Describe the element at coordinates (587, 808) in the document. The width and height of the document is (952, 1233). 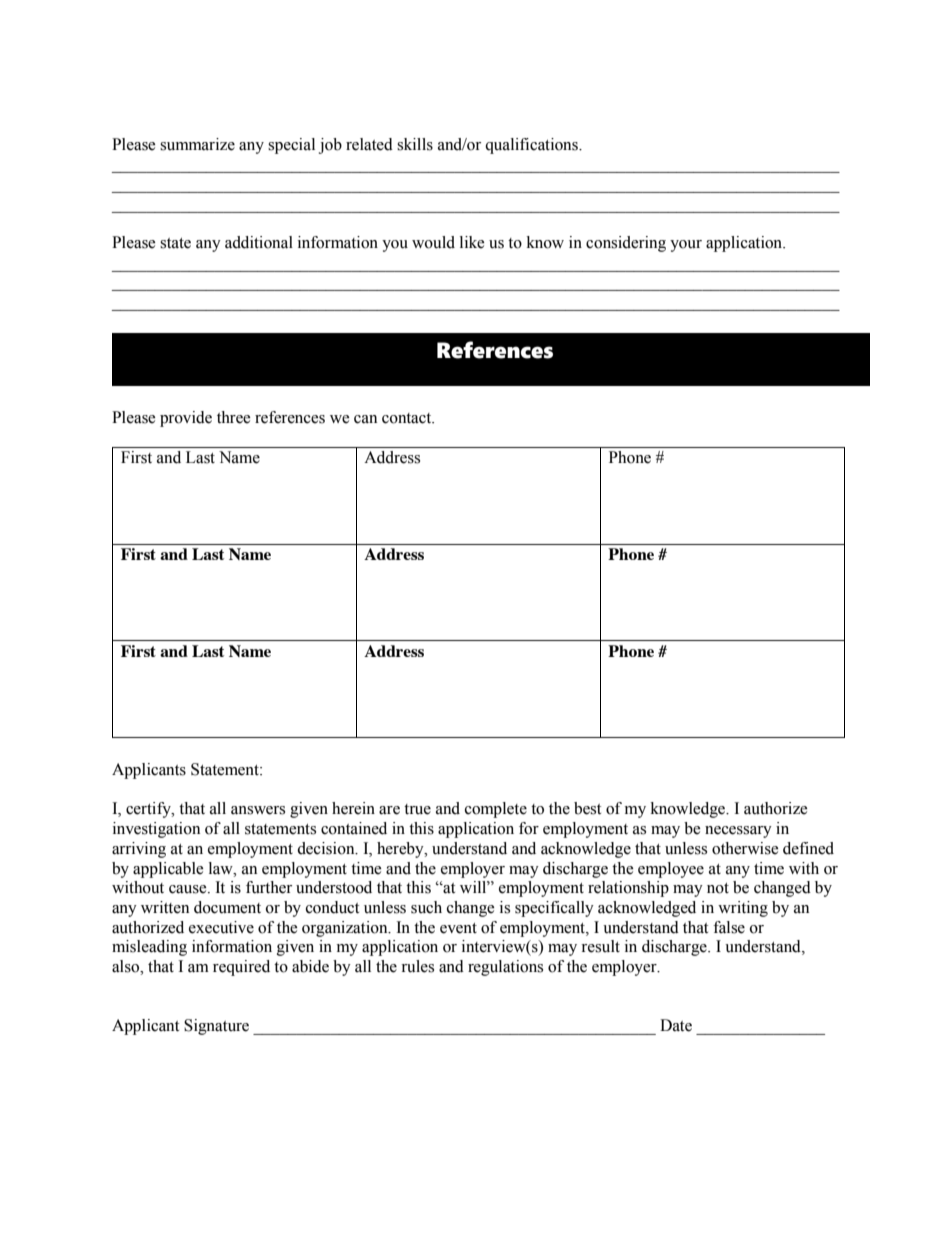
I see `best` at that location.
